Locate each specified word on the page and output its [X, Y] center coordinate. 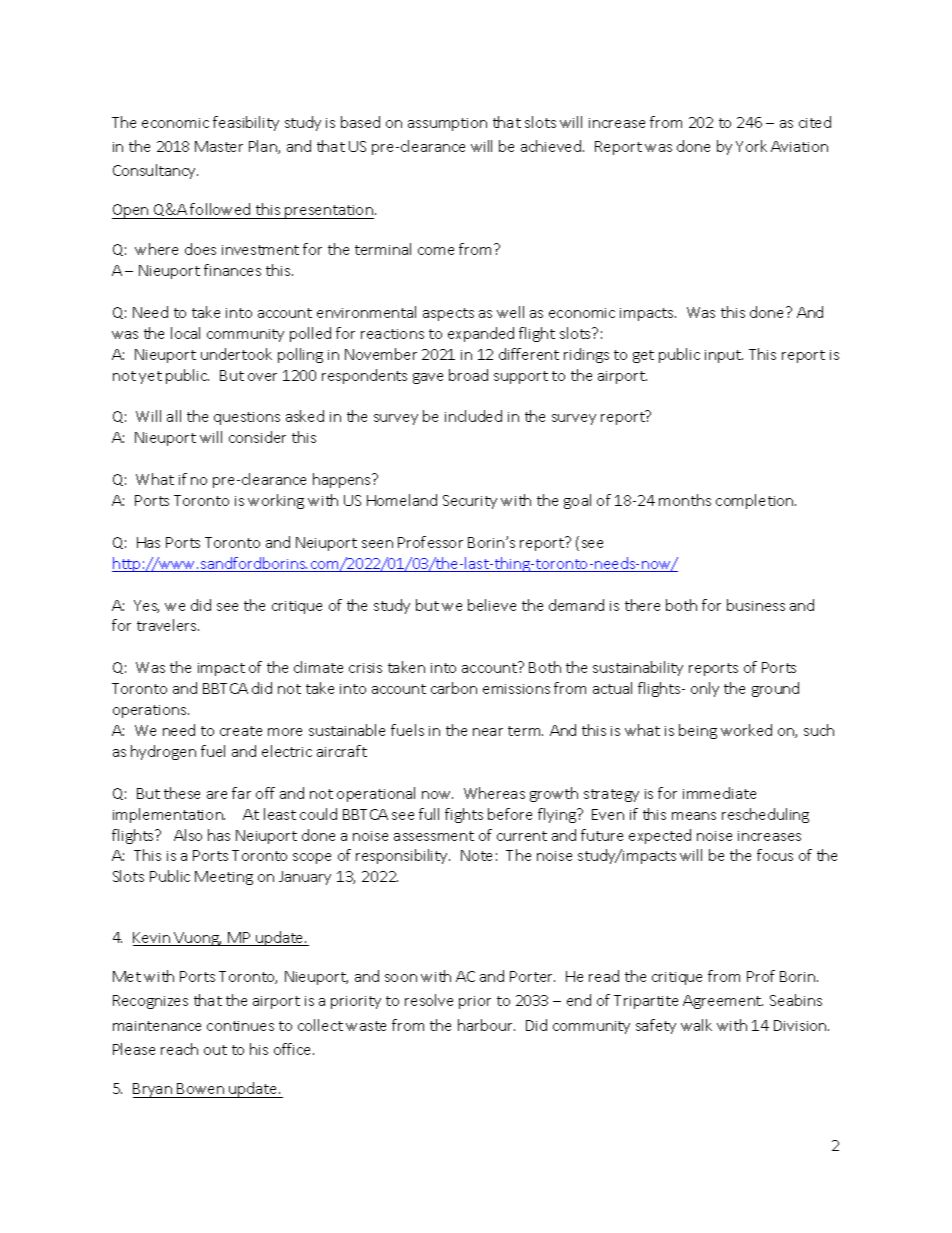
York [751, 146]
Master [219, 146]
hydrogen [163, 752]
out [215, 1050]
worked [746, 730]
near [488, 732]
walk [696, 1025]
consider [257, 437]
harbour [486, 1025]
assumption [447, 124]
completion [756, 501]
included [473, 416]
